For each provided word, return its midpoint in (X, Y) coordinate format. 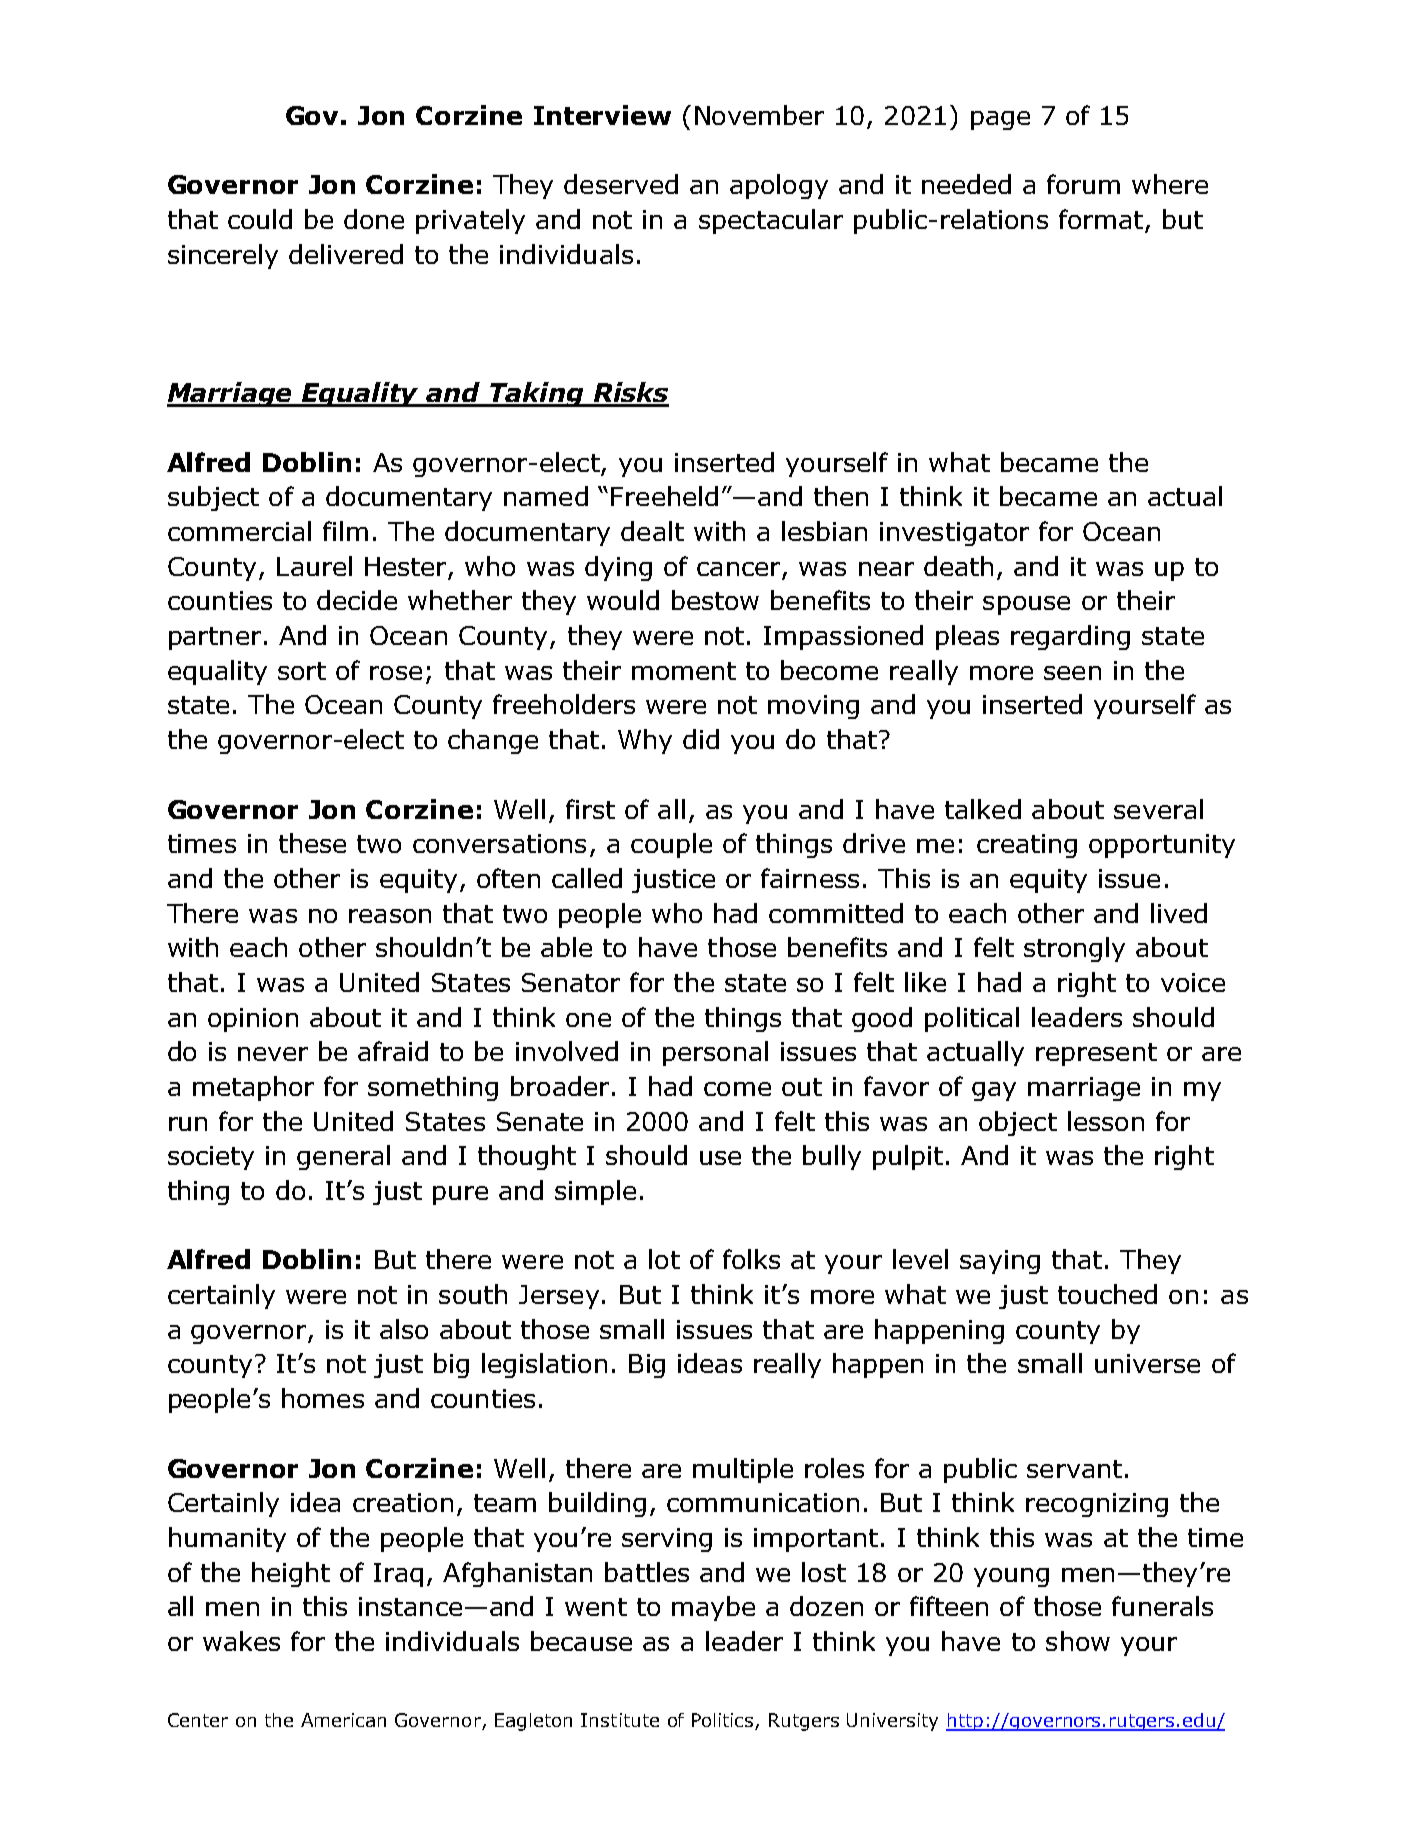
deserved (621, 184)
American (343, 1720)
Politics (724, 1721)
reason (390, 916)
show (1078, 1641)
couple (671, 845)
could (260, 219)
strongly (1074, 949)
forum (1083, 184)
